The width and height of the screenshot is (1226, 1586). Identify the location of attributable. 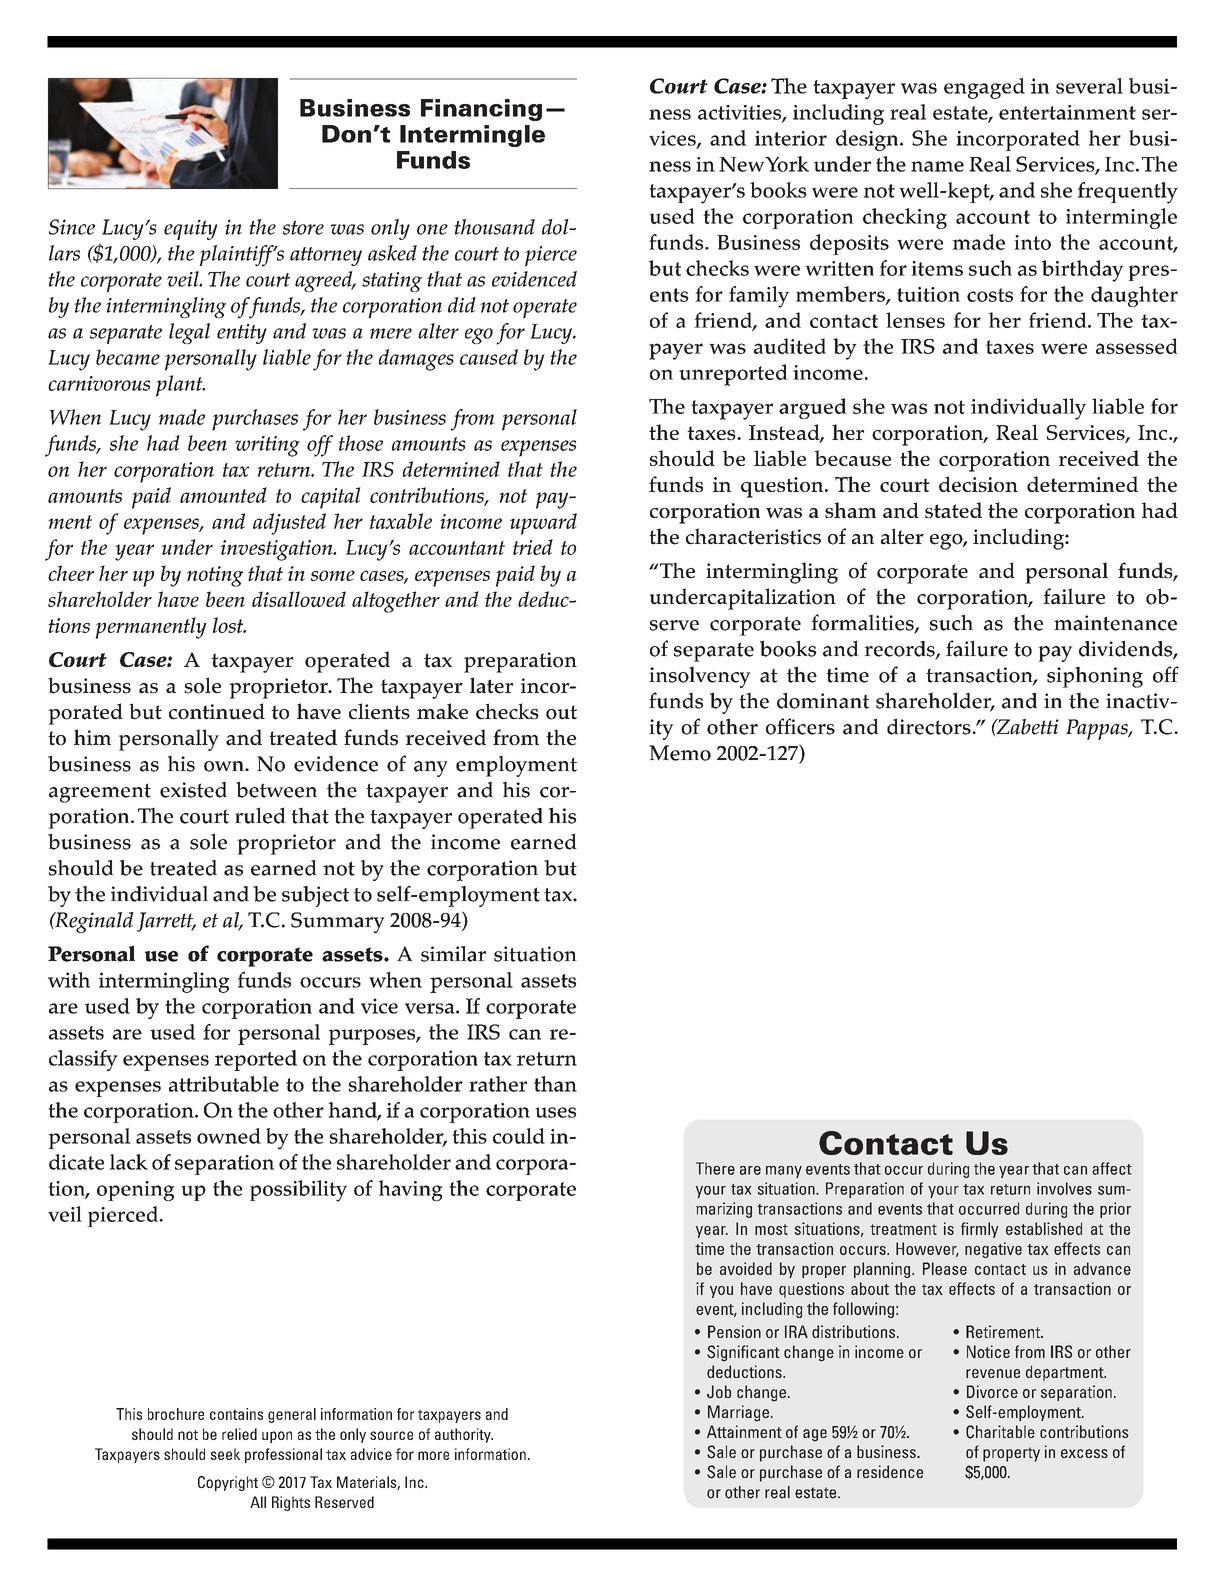
(224, 1084).
